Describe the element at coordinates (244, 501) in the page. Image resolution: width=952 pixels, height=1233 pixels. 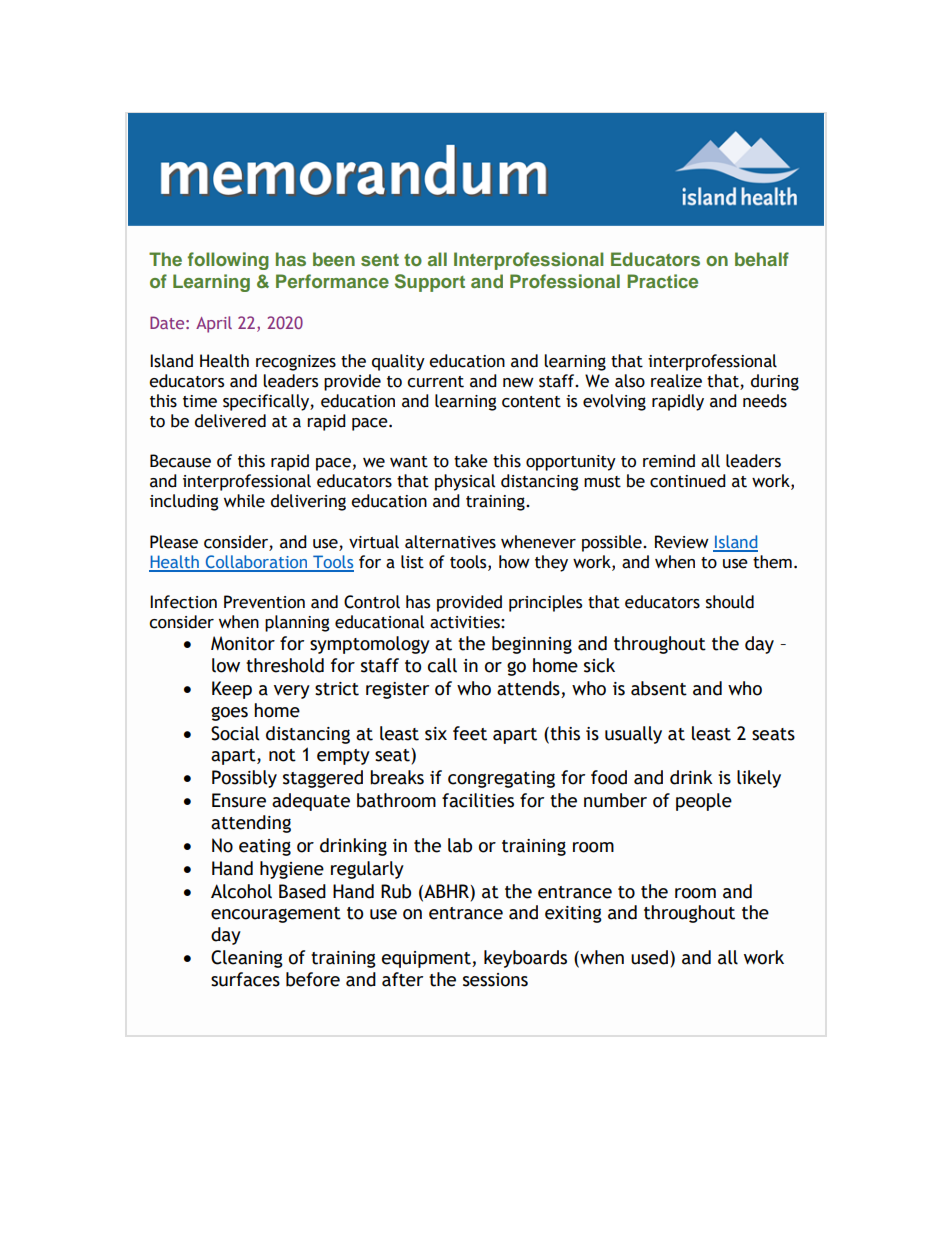
I see `while` at that location.
